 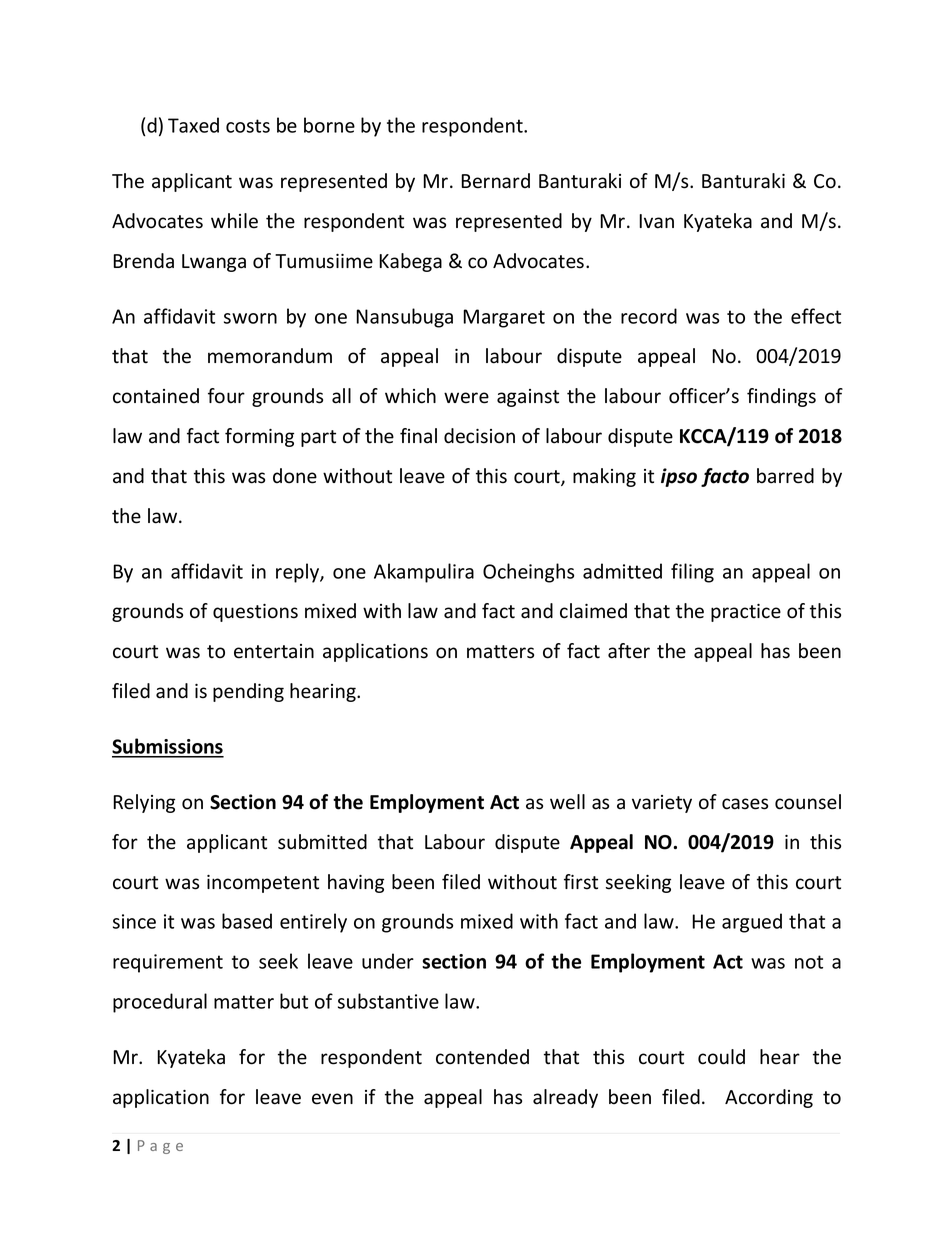 I want to click on Ivan, so click(x=656, y=221).
